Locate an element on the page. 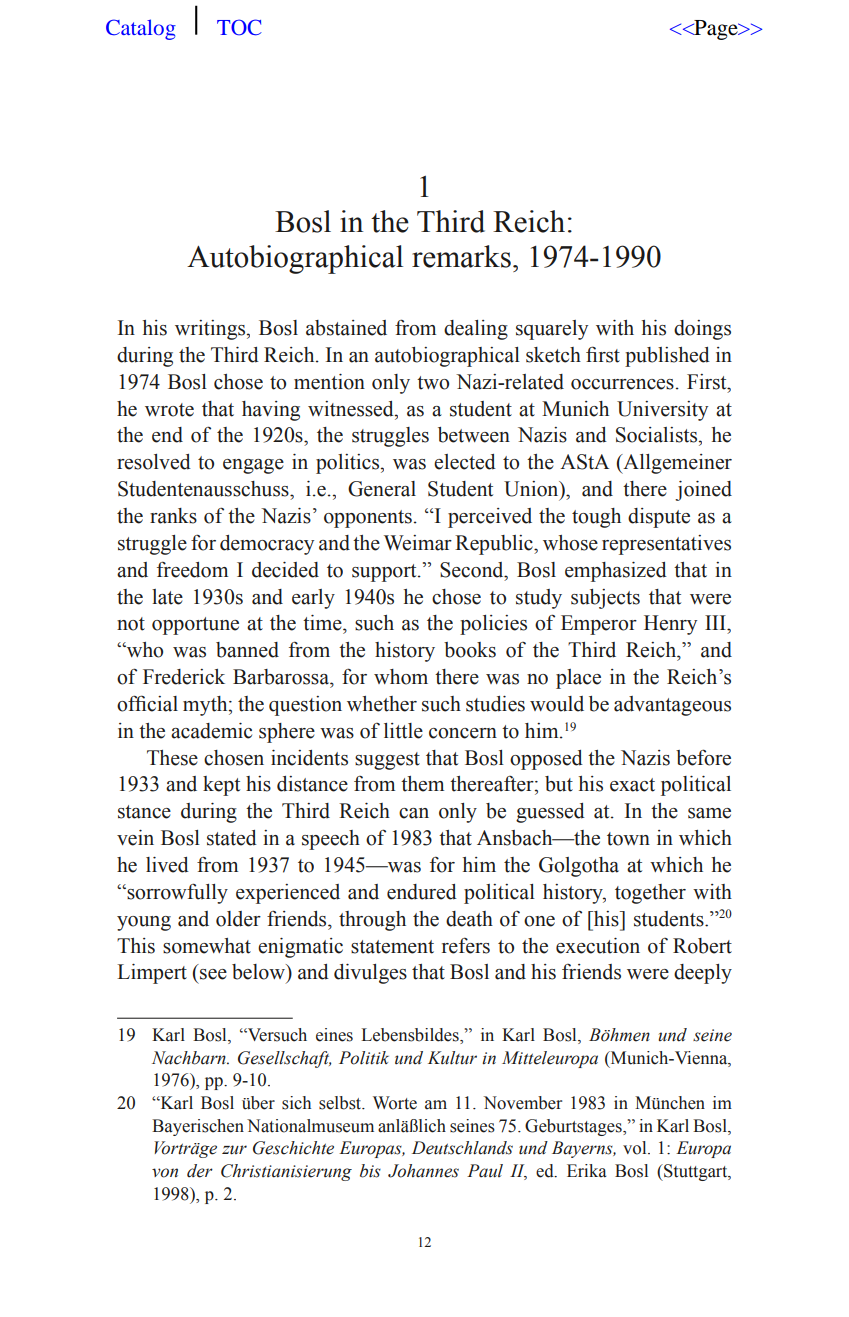 This page has width=849, height=1317. dealing is located at coordinates (476, 330).
